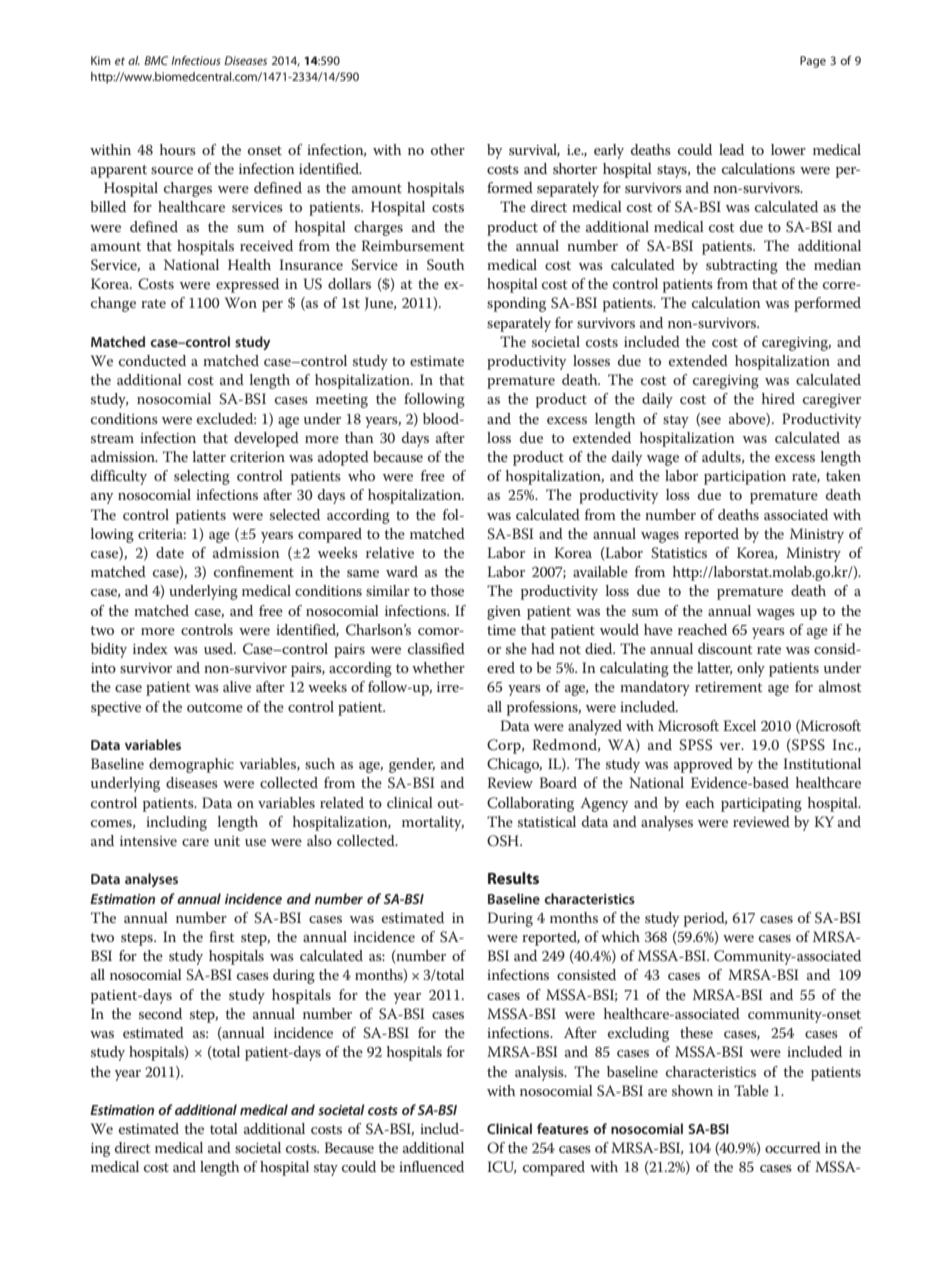  I want to click on selecting, so click(202, 477).
